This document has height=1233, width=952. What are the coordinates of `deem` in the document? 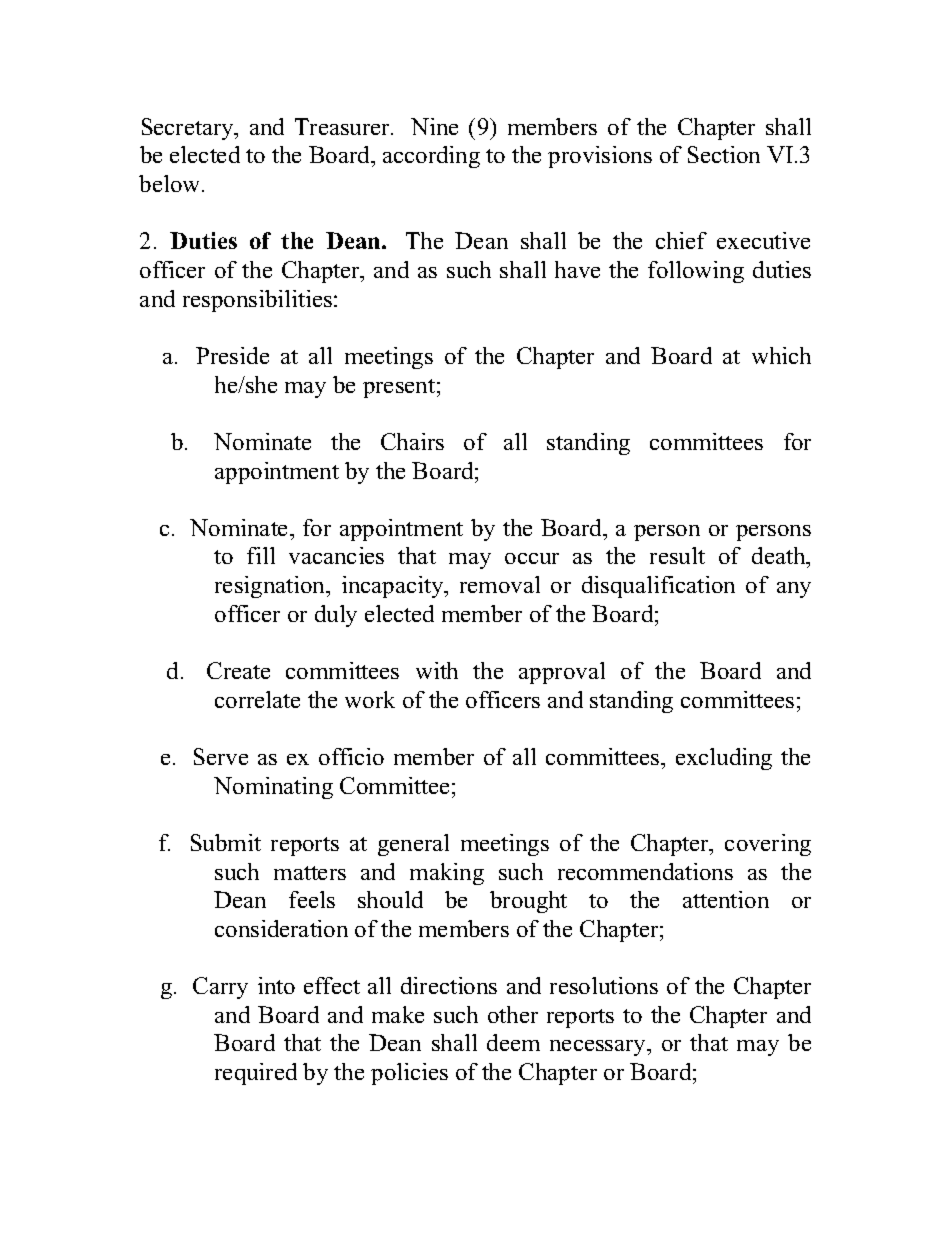 It's located at (513, 1042).
